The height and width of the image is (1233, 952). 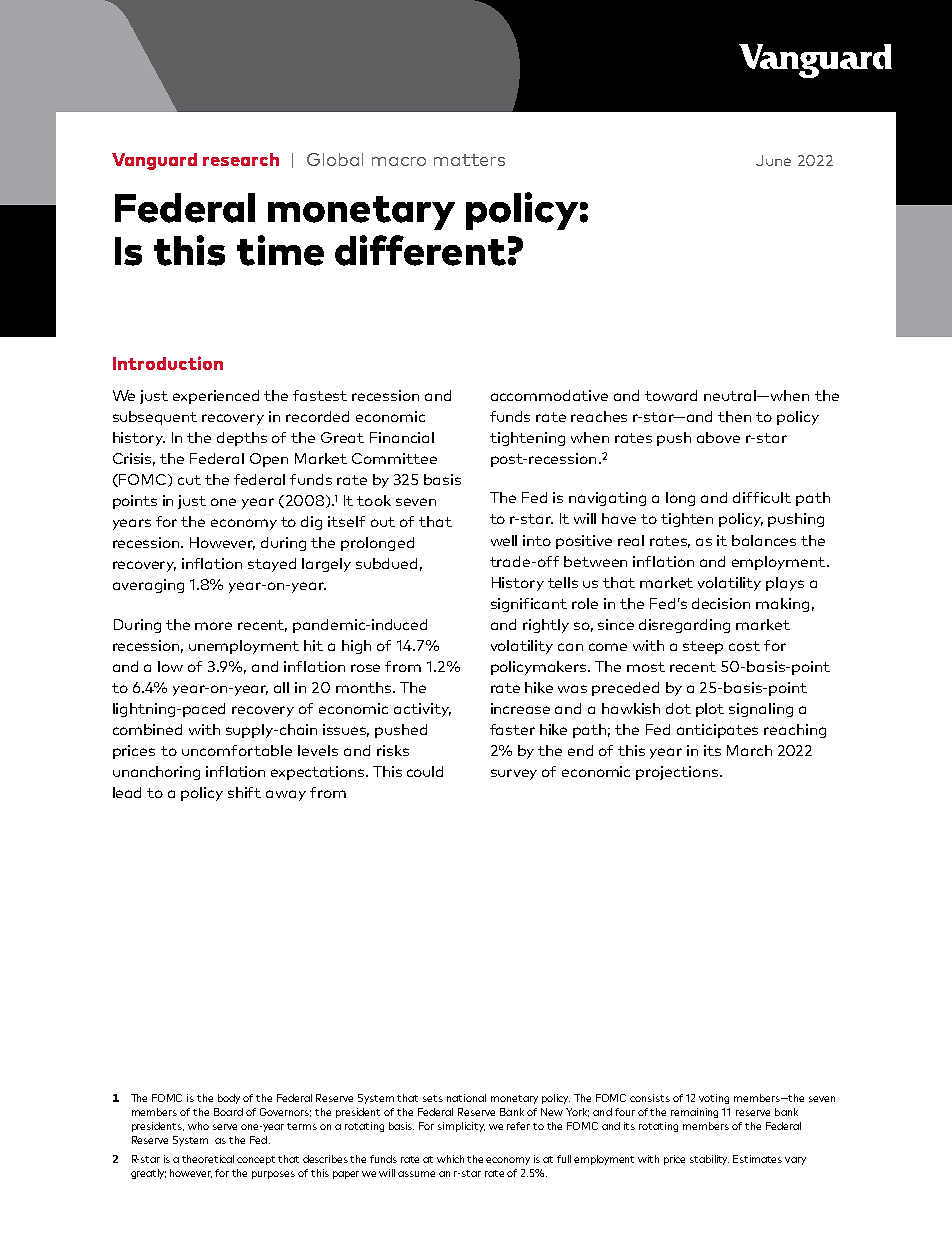 What do you see at coordinates (773, 160) in the image?
I see `June` at bounding box center [773, 160].
